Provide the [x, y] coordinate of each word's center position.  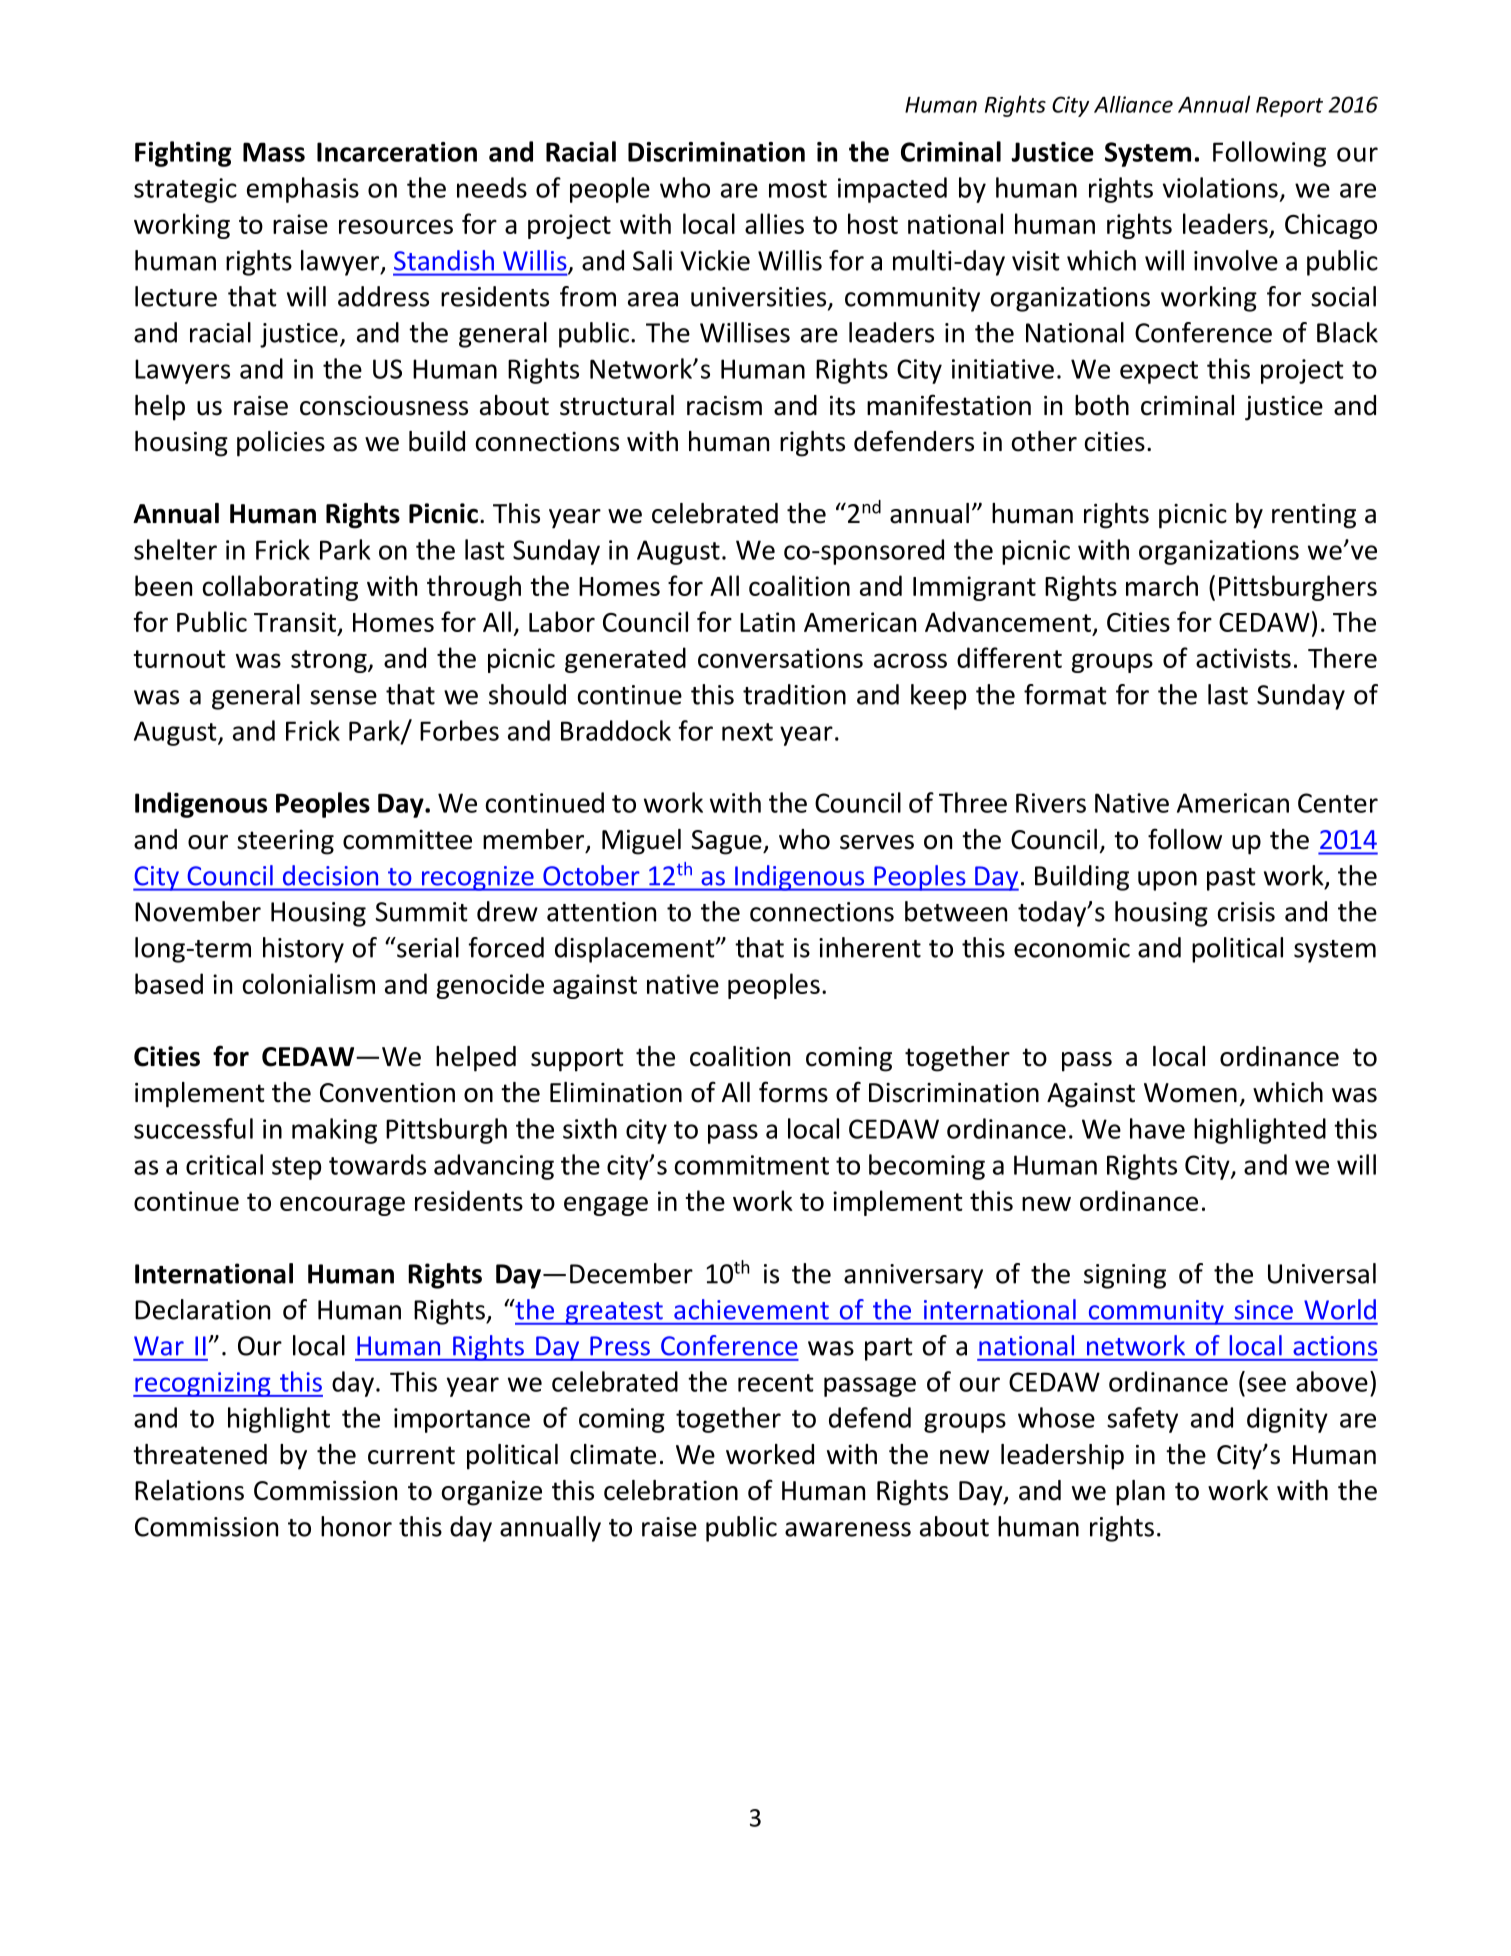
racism [724, 406]
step [296, 1168]
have [1157, 1128]
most [798, 189]
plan [1140, 1493]
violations [1220, 187]
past [1231, 879]
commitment [752, 1165]
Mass [274, 152]
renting [1314, 516]
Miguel [641, 842]
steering [285, 842]
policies [281, 444]
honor [356, 1526]
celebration [671, 1490]
